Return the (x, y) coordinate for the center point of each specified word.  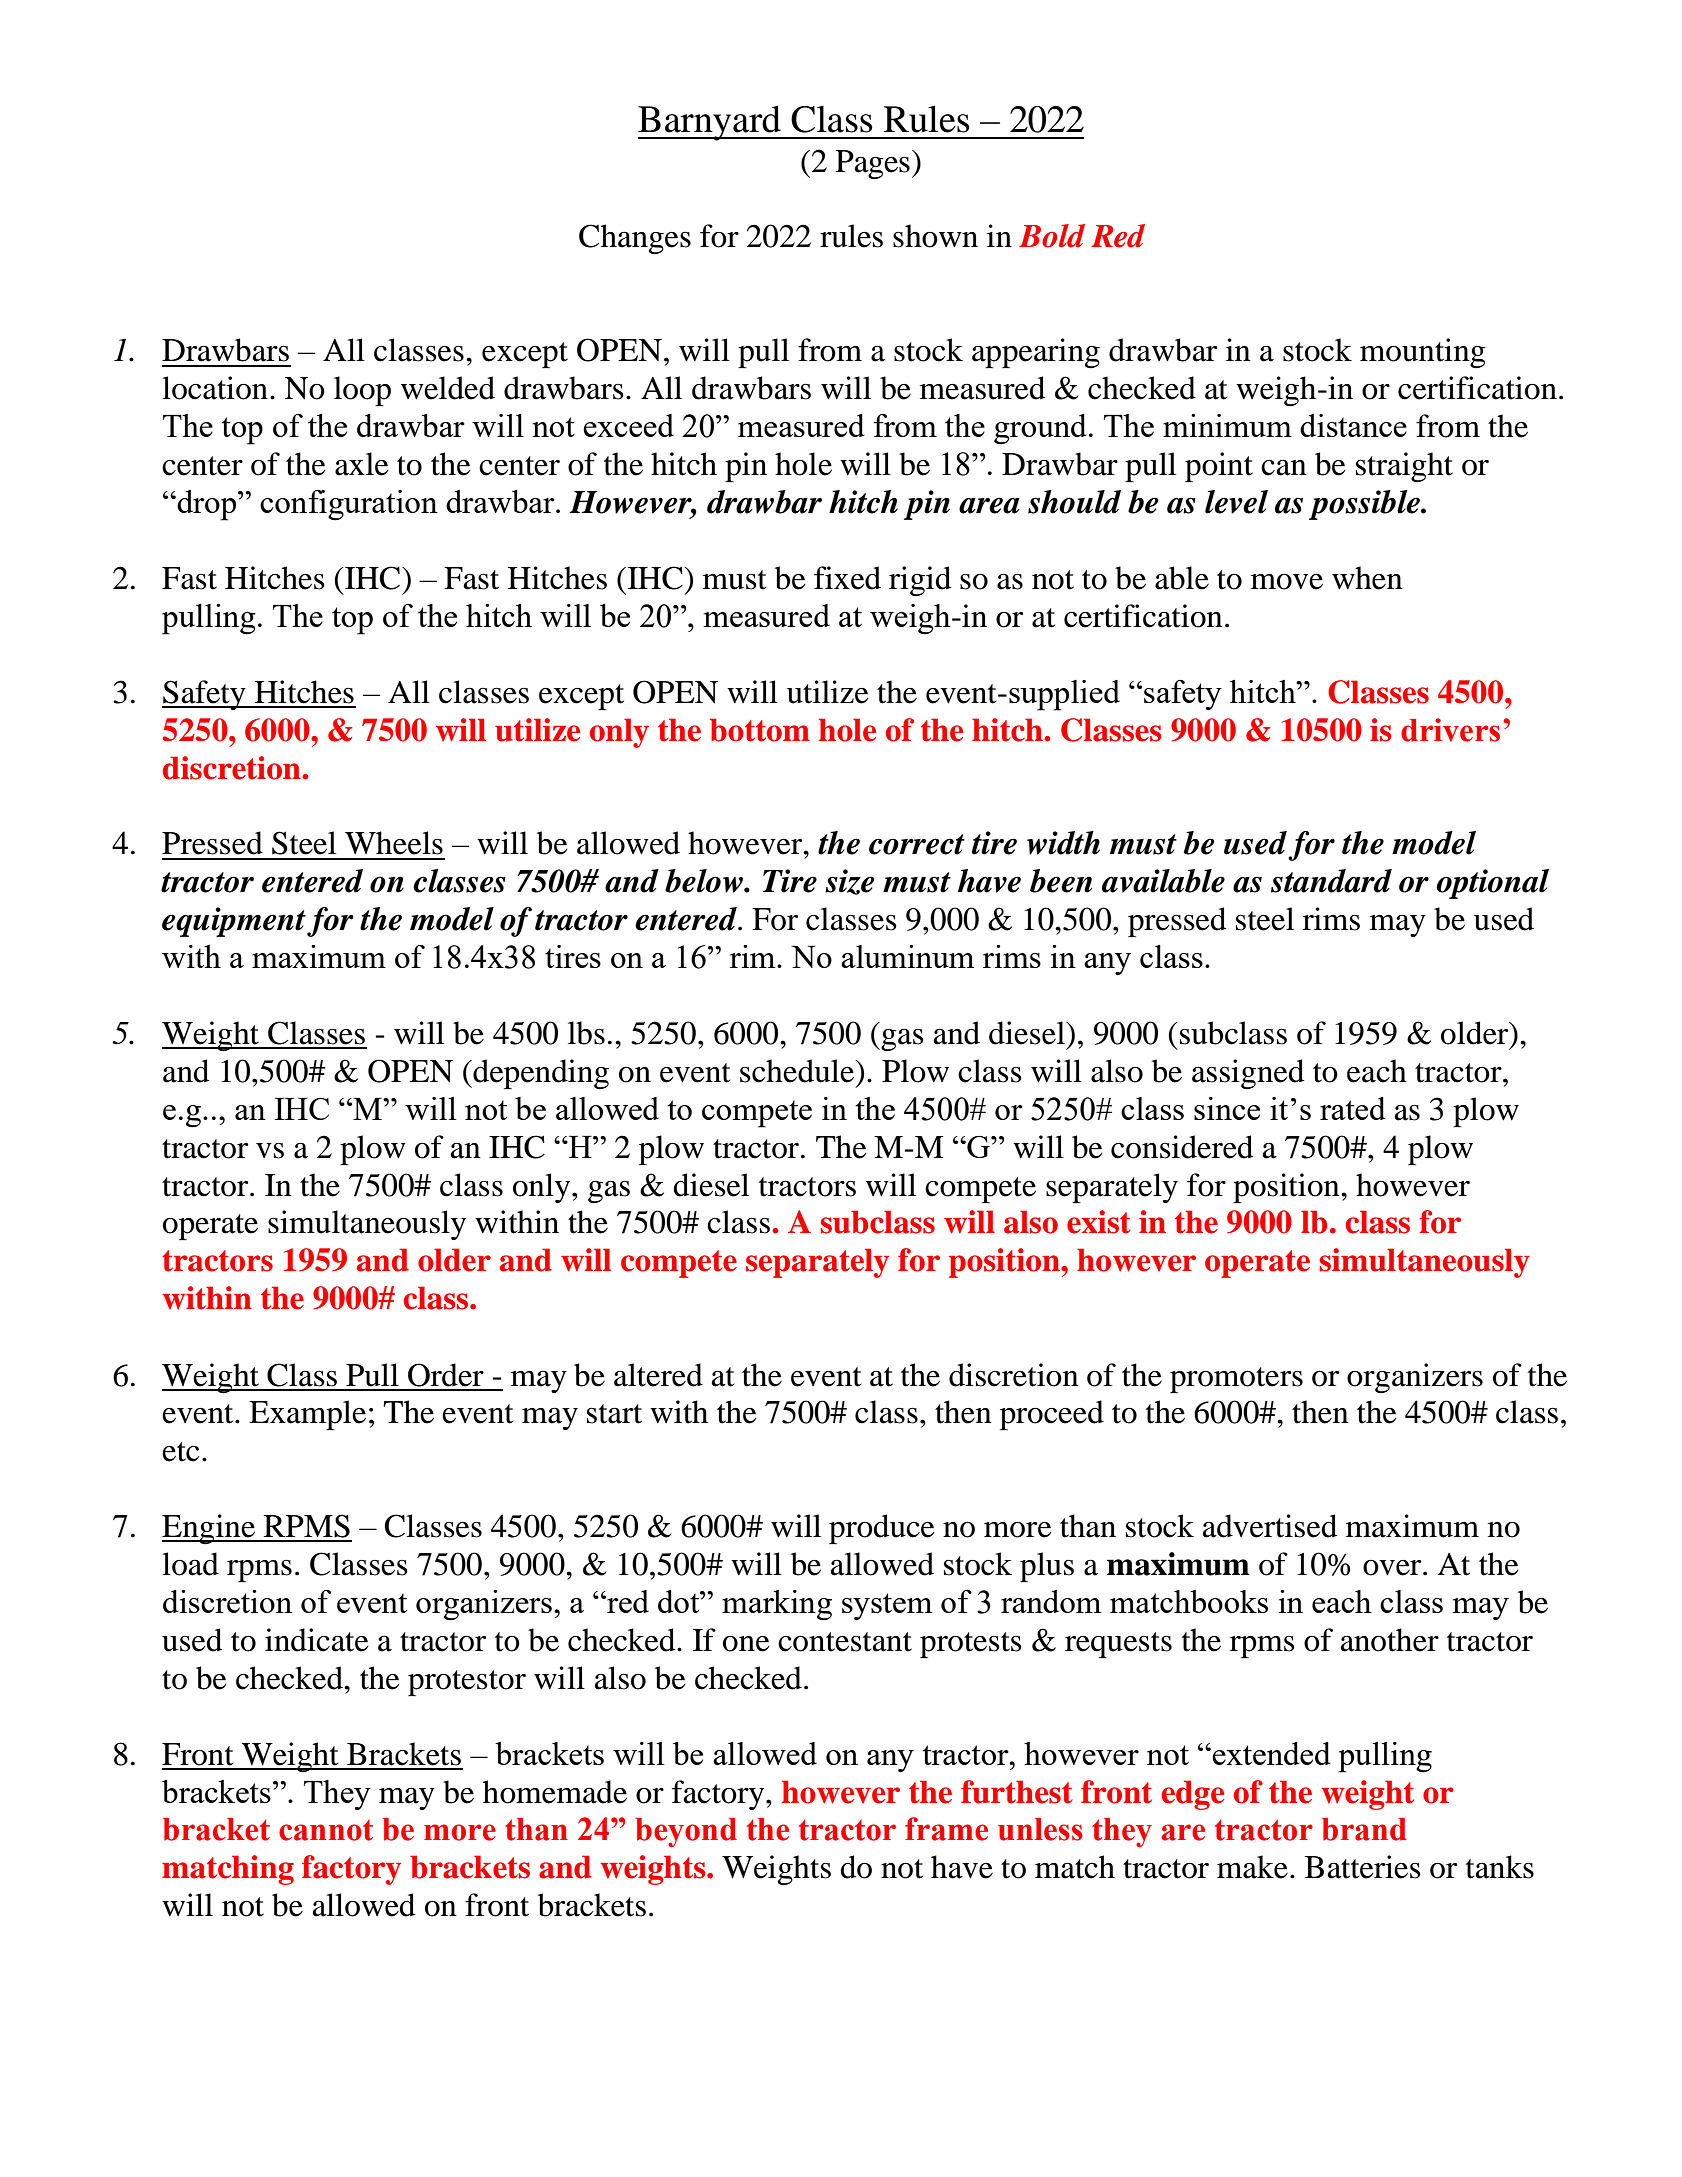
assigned (1248, 1074)
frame (946, 1829)
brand (1364, 1829)
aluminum (907, 956)
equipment (234, 922)
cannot (326, 1830)
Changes (635, 239)
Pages (873, 165)
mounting (1423, 353)
